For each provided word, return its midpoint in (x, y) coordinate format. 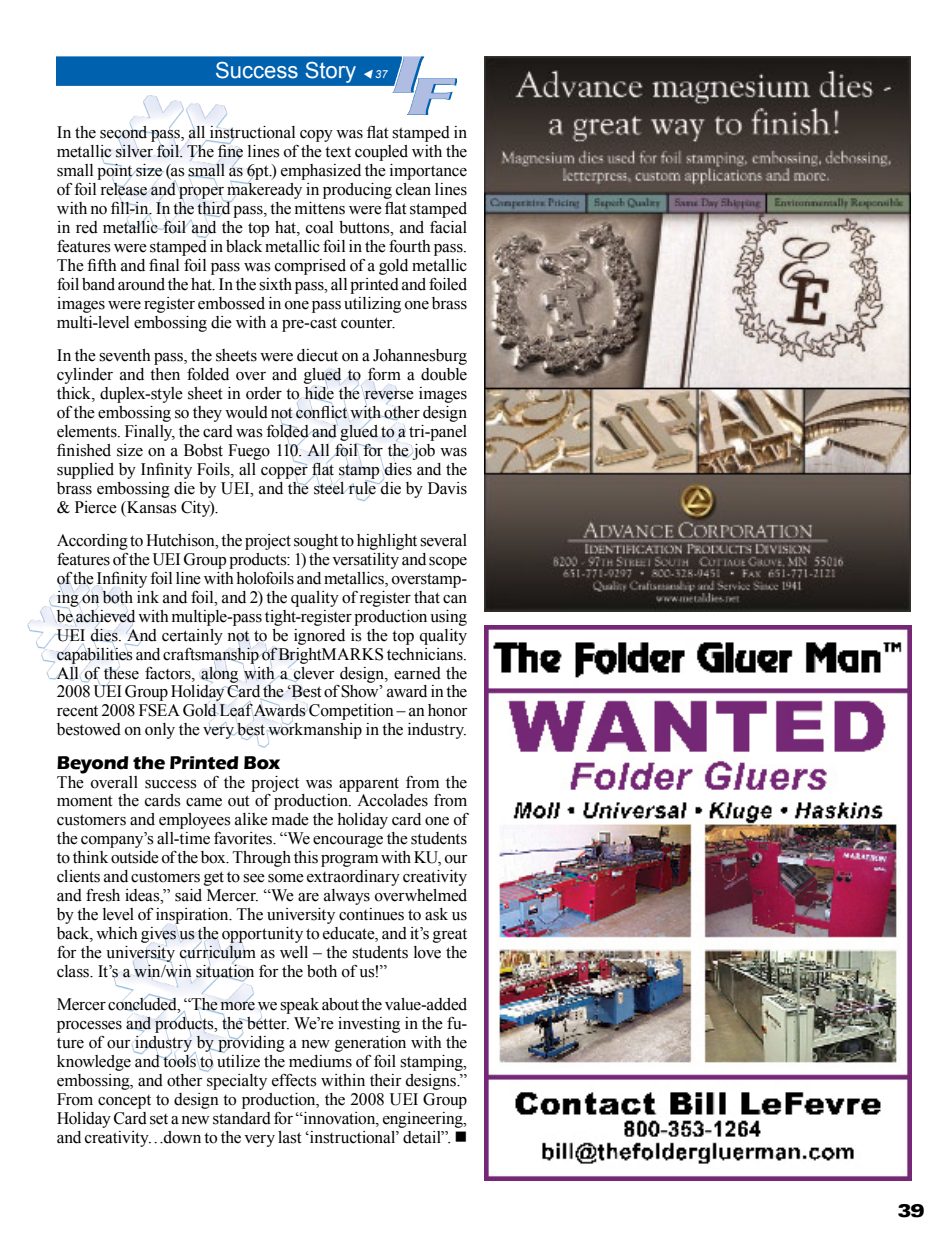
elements (88, 431)
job (423, 452)
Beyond (93, 765)
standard (242, 1118)
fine (230, 150)
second (125, 132)
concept (124, 1102)
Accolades (392, 800)
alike (251, 819)
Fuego (249, 452)
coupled (381, 153)
